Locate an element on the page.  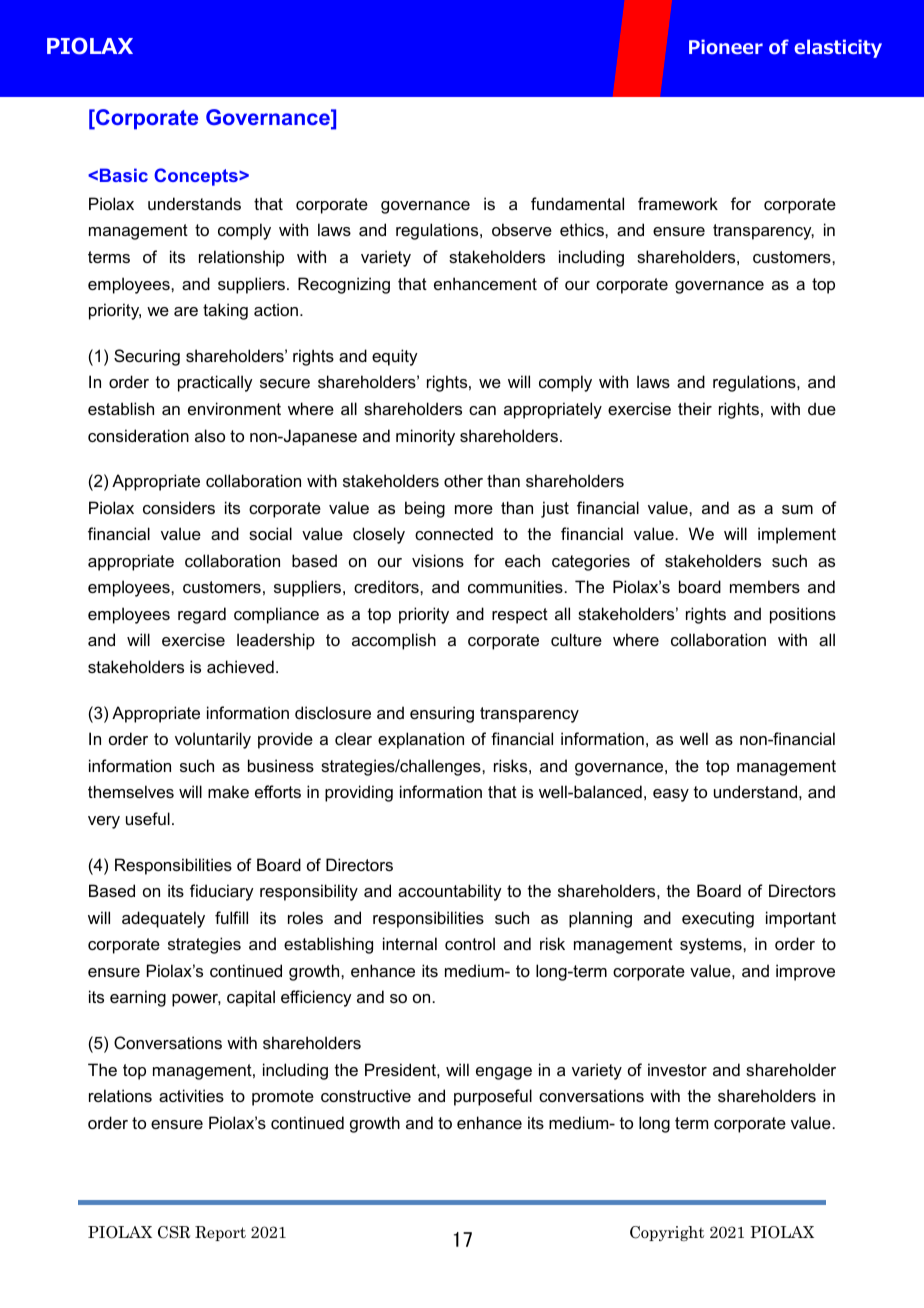
accountability is located at coordinates (450, 892).
